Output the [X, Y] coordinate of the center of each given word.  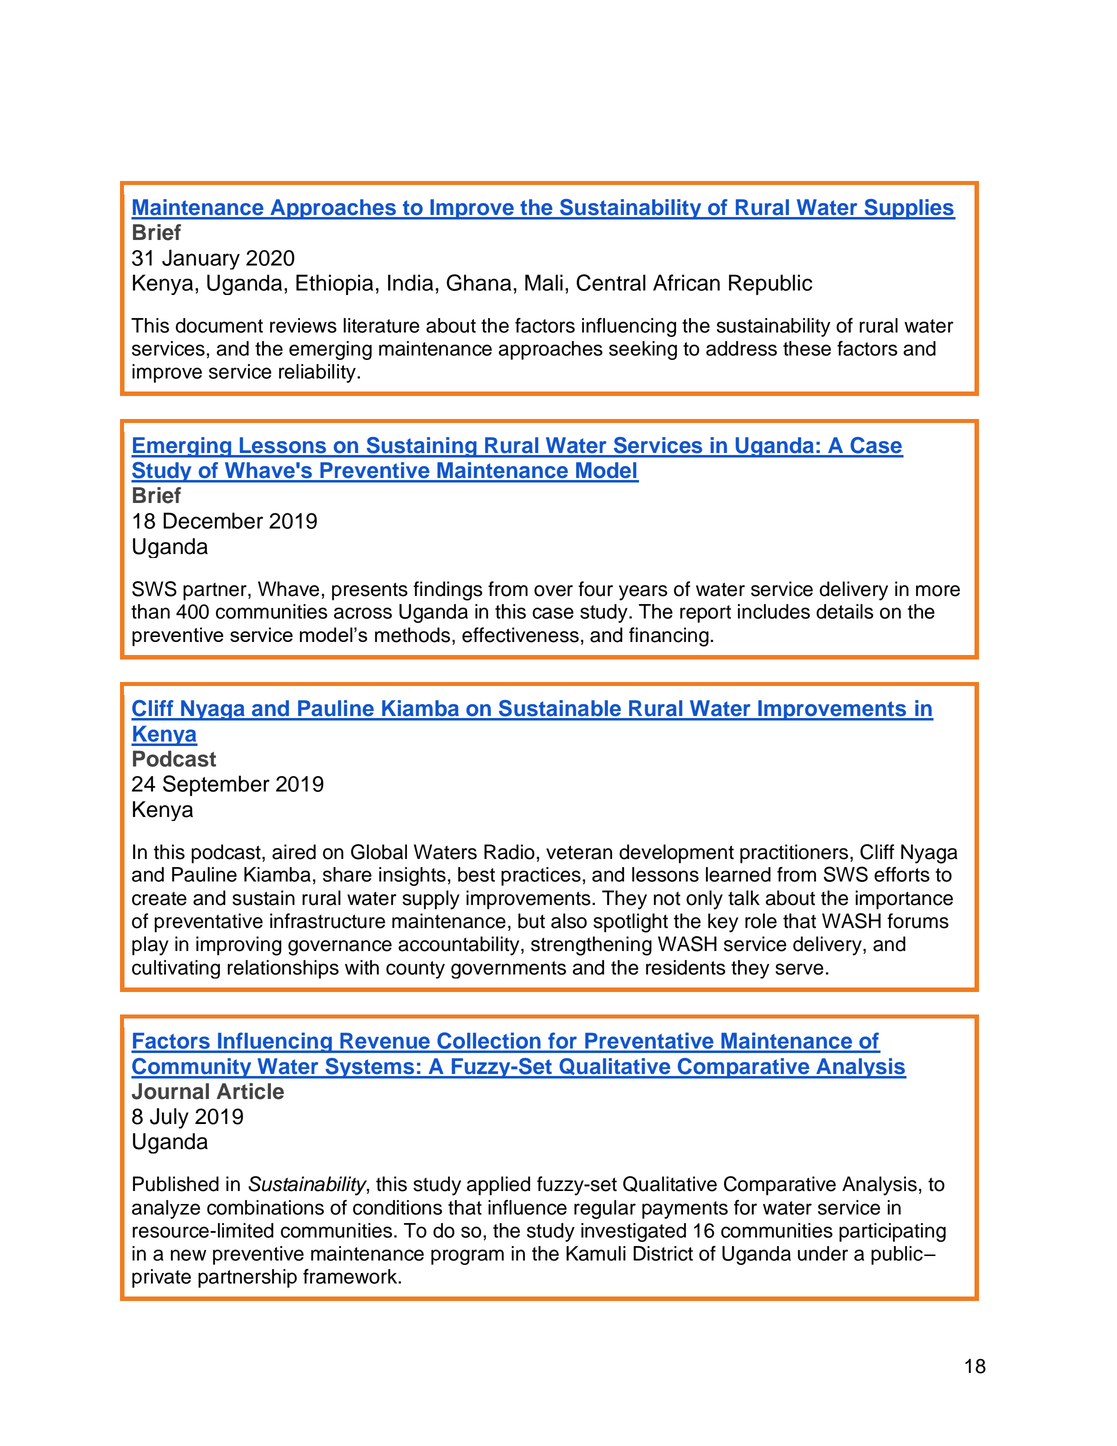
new [188, 1255]
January [201, 259]
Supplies [909, 209]
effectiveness [520, 635]
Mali [544, 282]
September [216, 785]
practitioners [795, 854]
